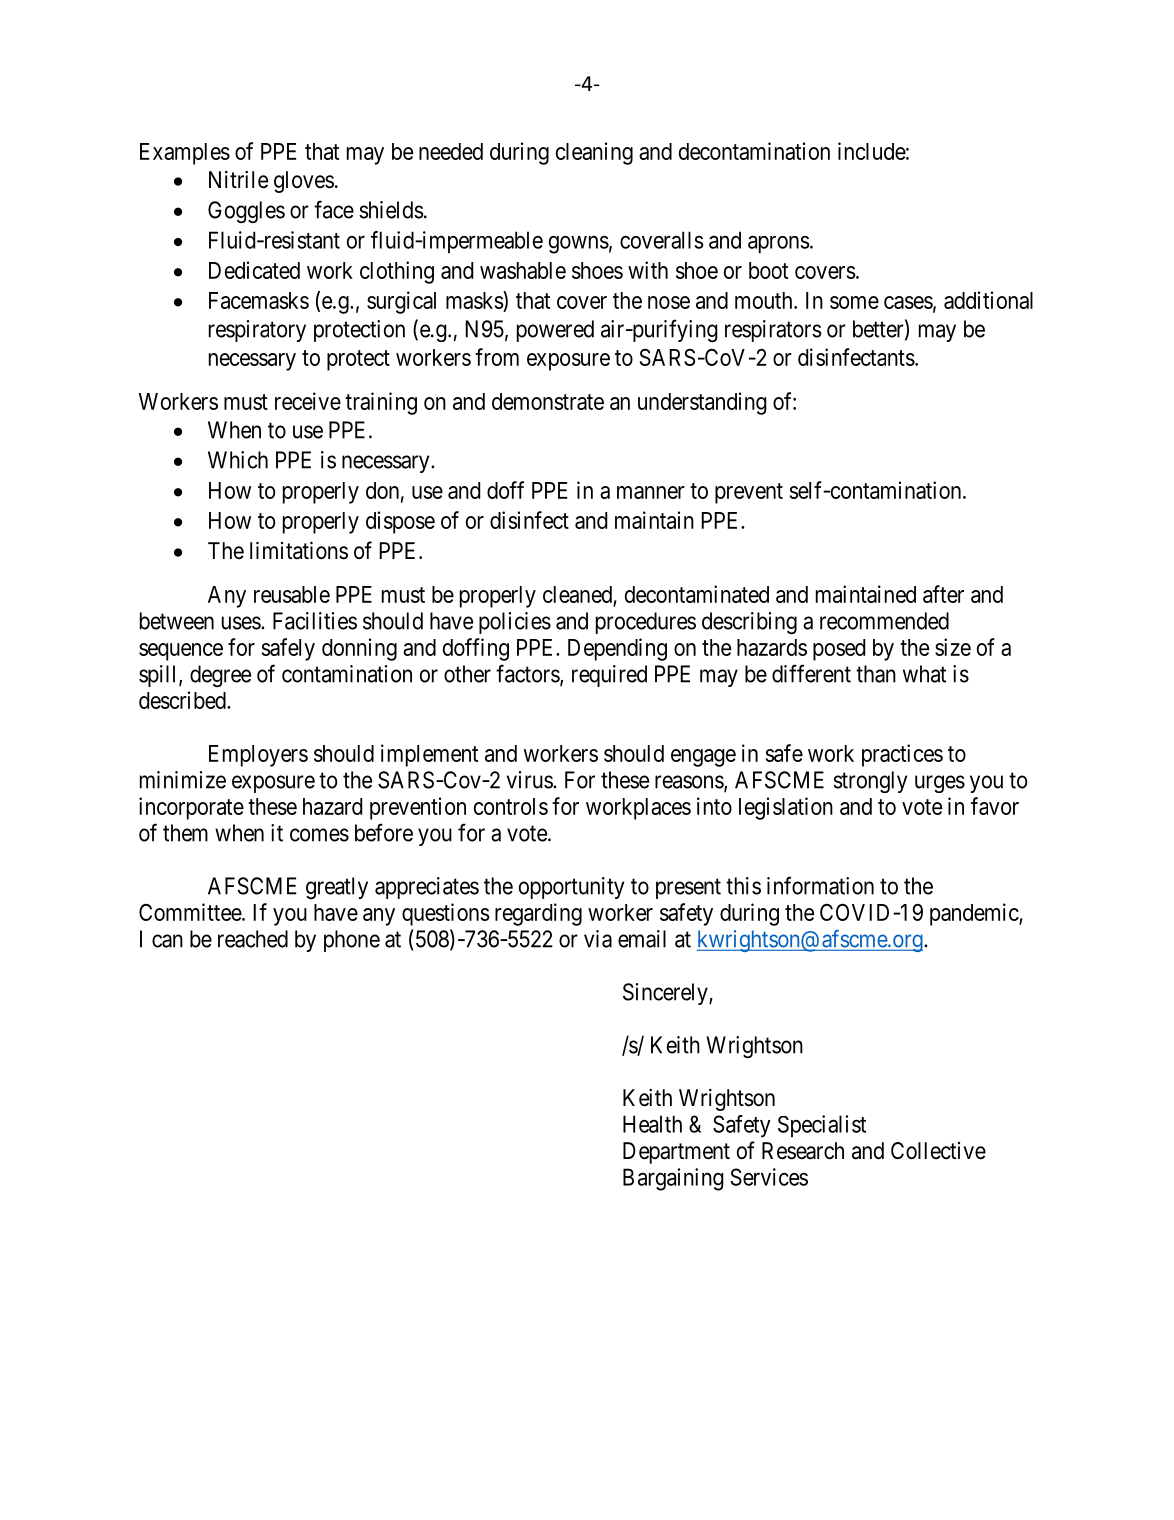 This document has height=1520, width=1174. I want to click on Collective, so click(938, 1151).
